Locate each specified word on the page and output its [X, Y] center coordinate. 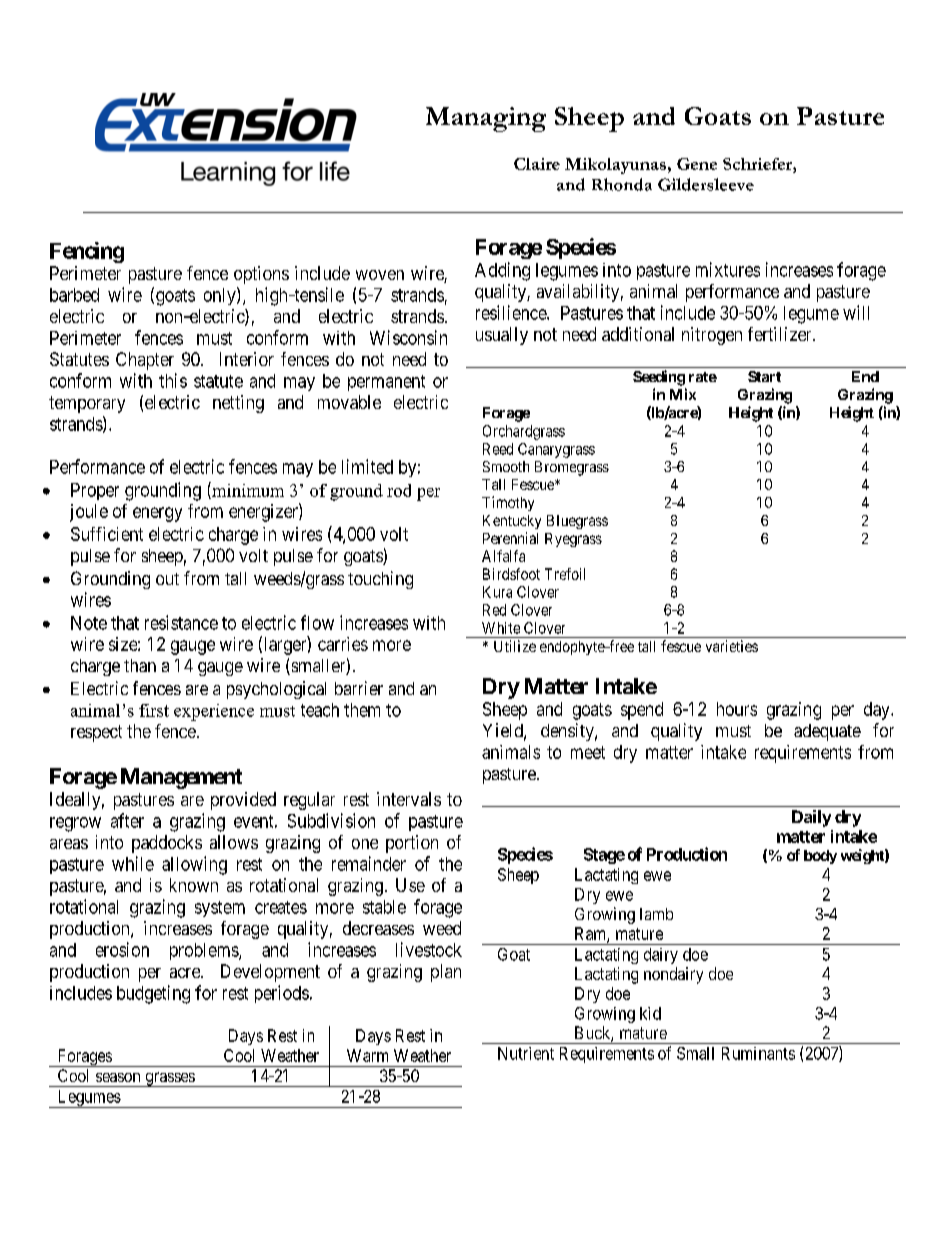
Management [181, 778]
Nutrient [526, 1053]
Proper [95, 491]
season [118, 1077]
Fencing [87, 252]
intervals [409, 799]
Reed [498, 449]
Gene [697, 164]
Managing [486, 119]
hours [737, 709]
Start [764, 376]
